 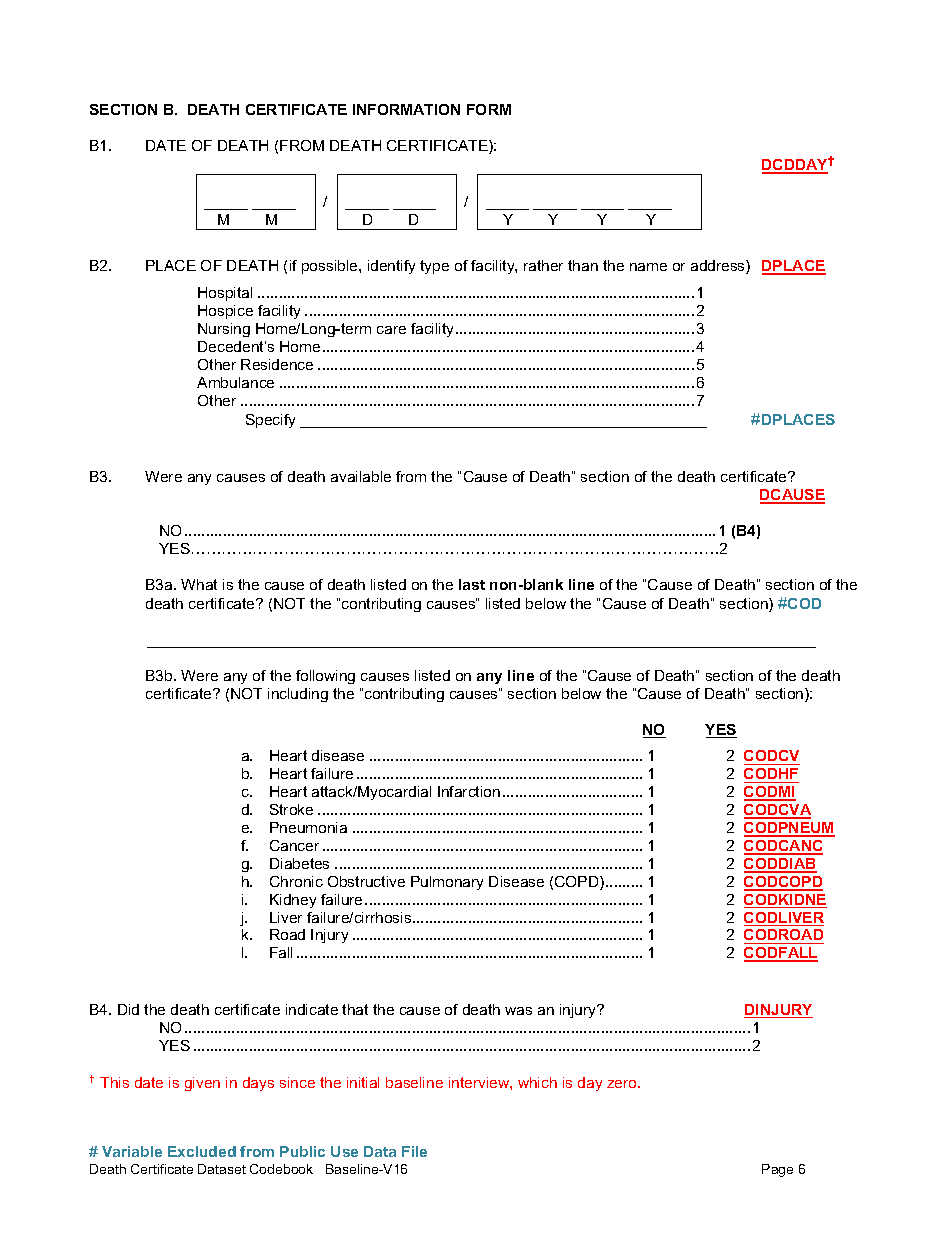 What do you see at coordinates (225, 294) in the image?
I see `Hospital` at bounding box center [225, 294].
